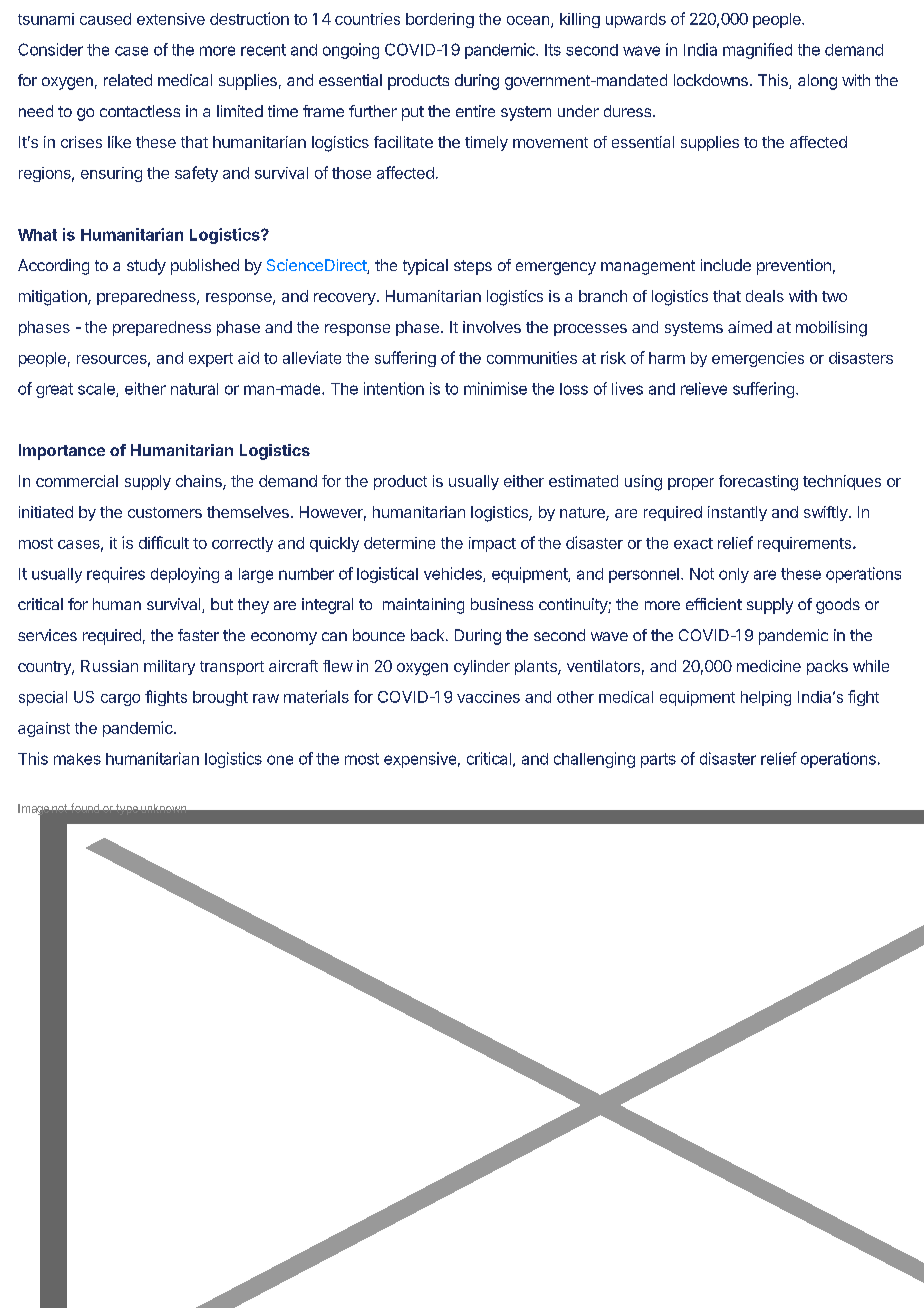 This image has height=1308, width=924. What do you see at coordinates (488, 697) in the image?
I see `vaccines` at bounding box center [488, 697].
